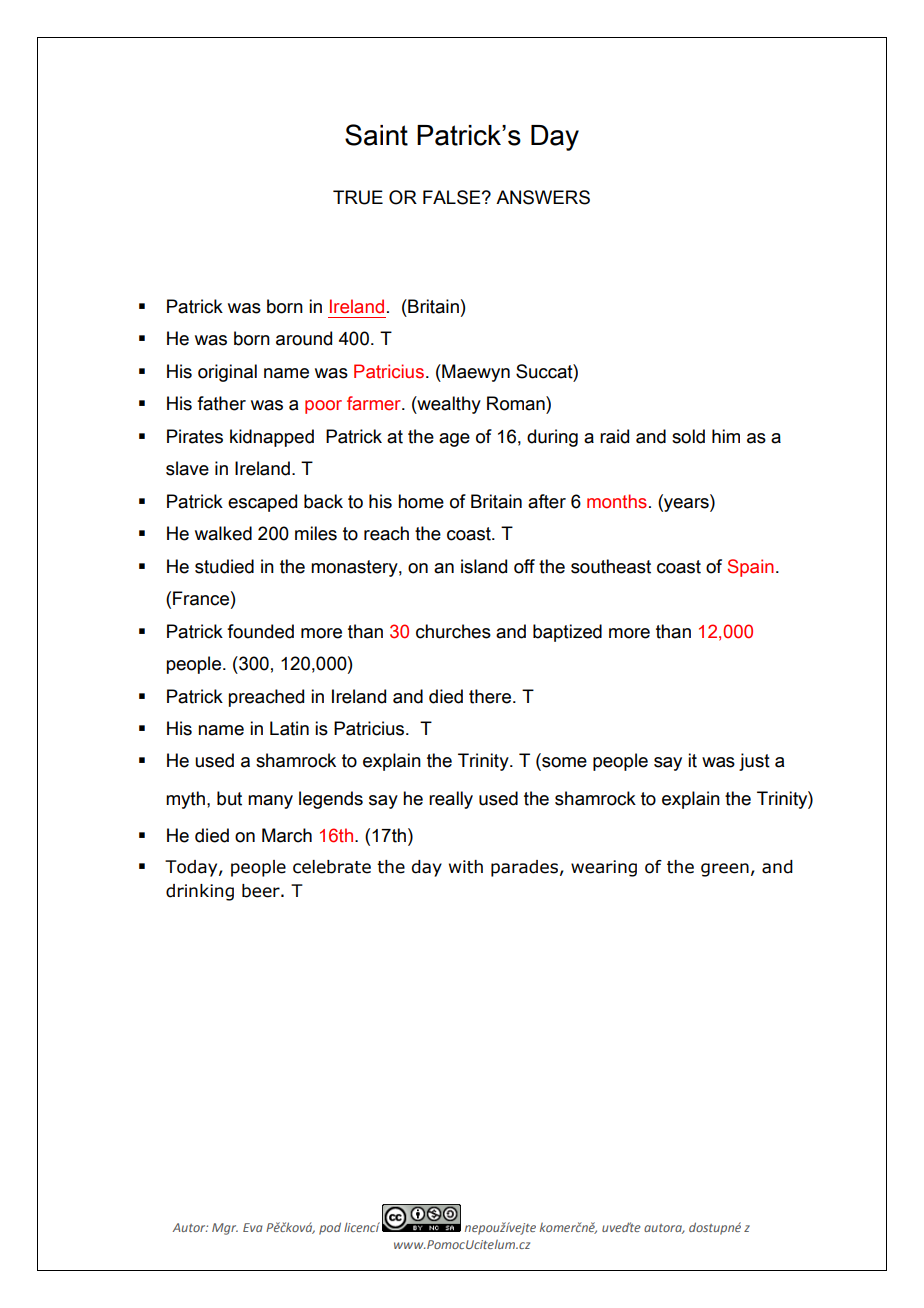 This screenshot has width=924, height=1308. What do you see at coordinates (725, 870) in the screenshot?
I see `green` at bounding box center [725, 870].
